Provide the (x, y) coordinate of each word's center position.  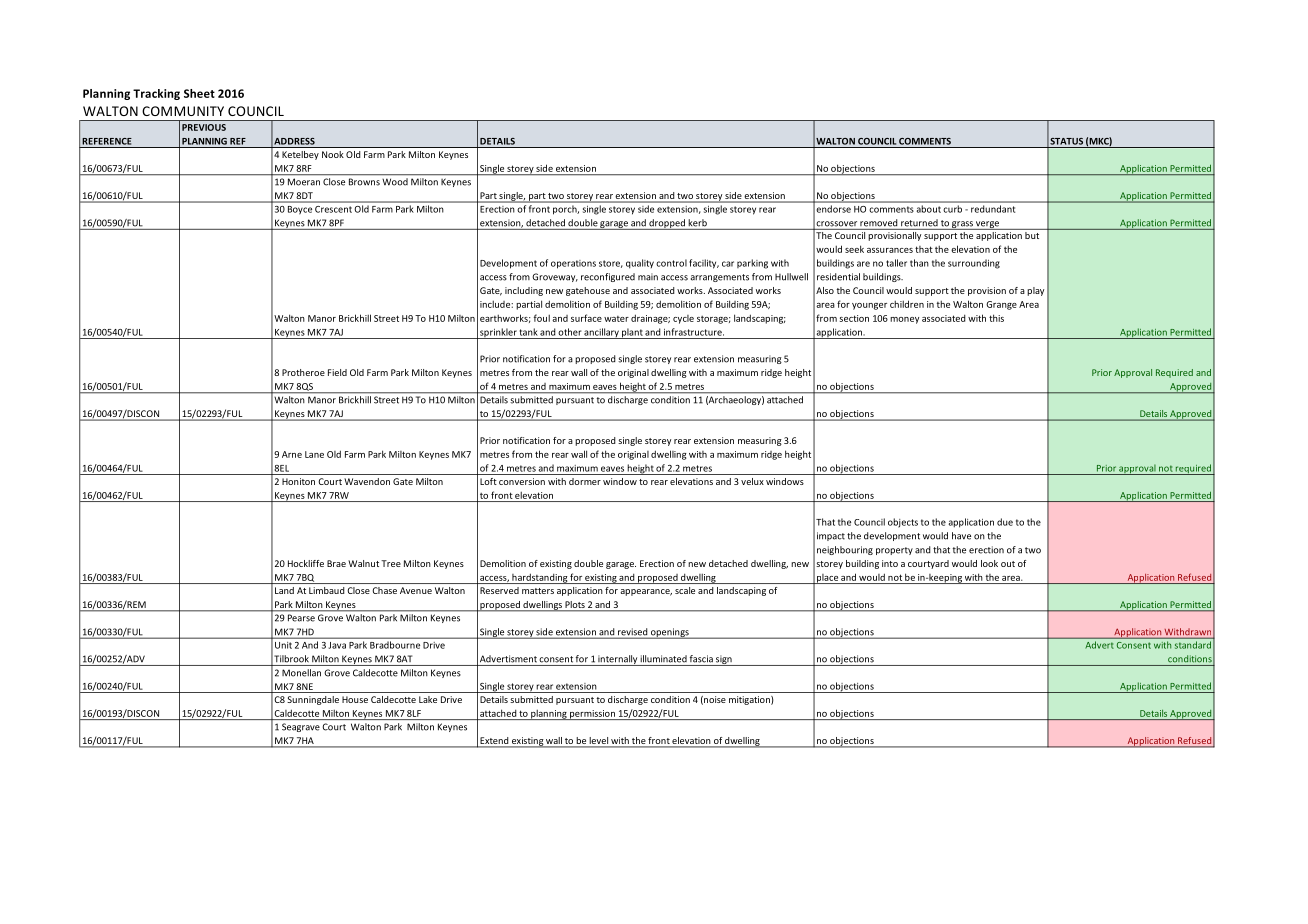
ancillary (602, 333)
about (929, 209)
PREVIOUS (204, 127)
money (904, 320)
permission (592, 715)
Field (337, 372)
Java (337, 645)
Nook (333, 154)
